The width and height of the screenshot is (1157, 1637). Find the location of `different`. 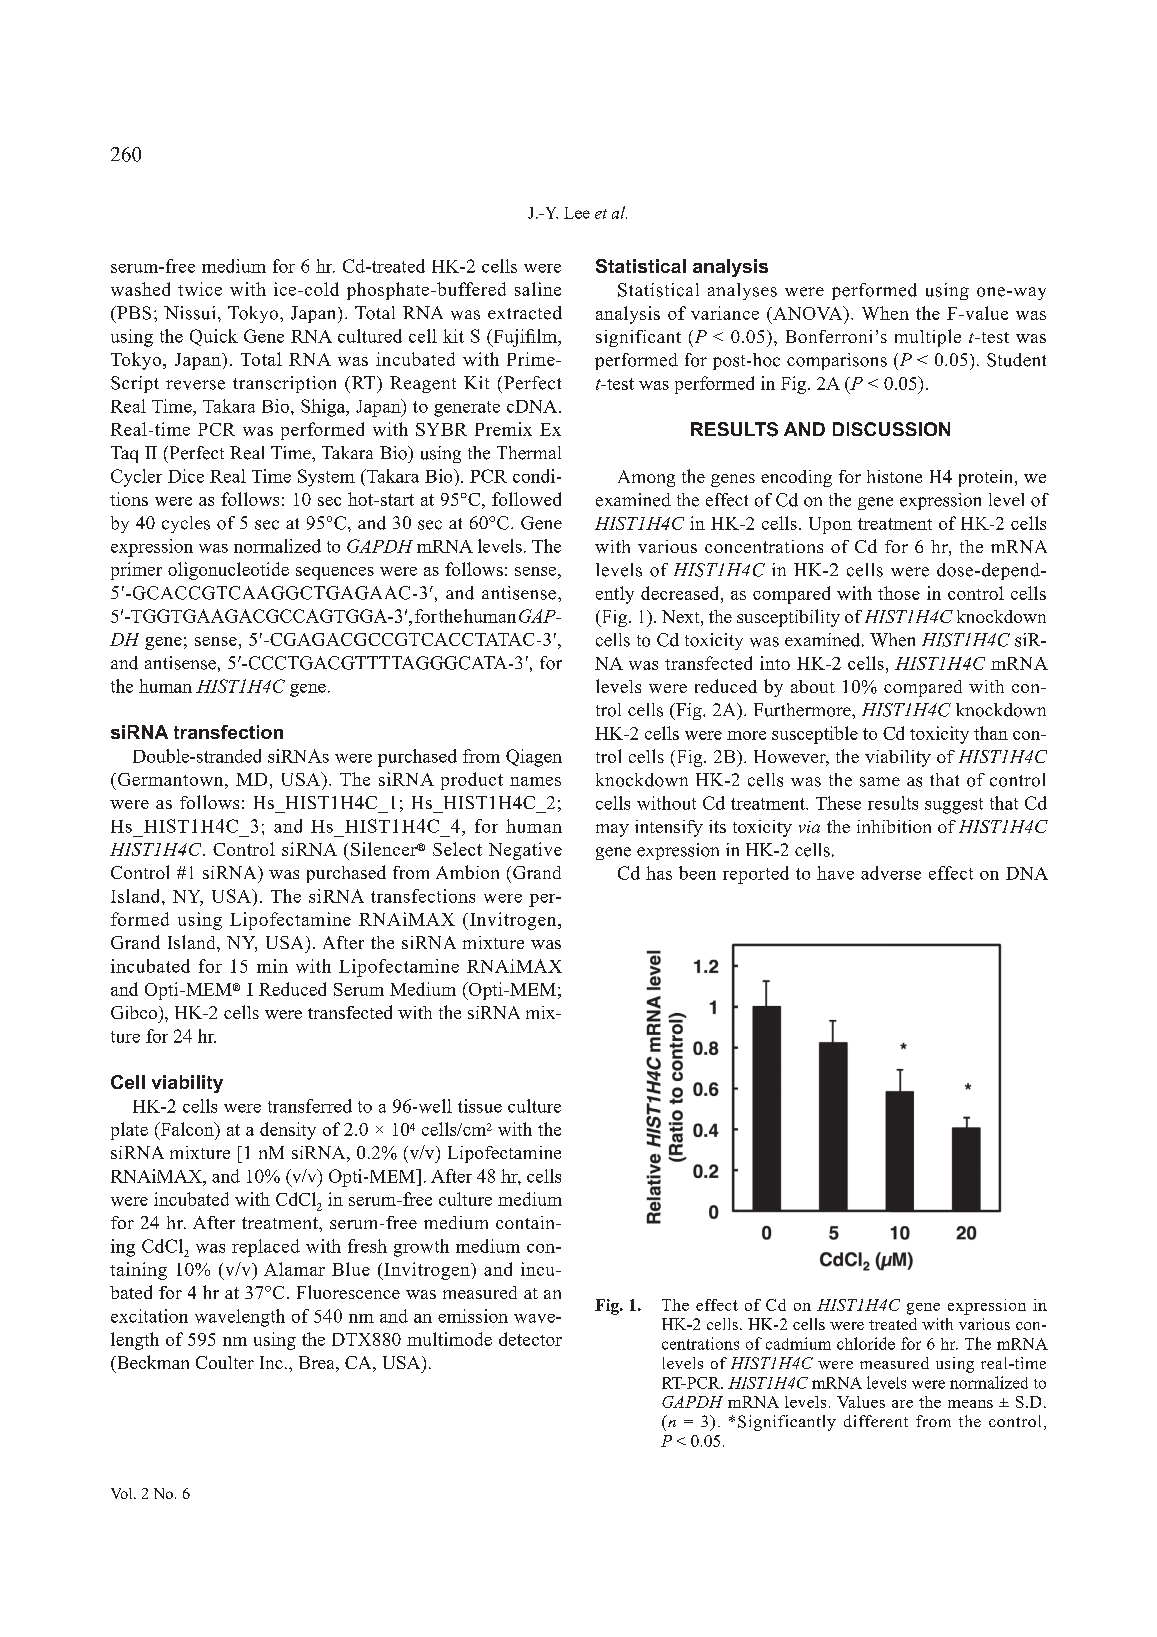

different is located at coordinates (876, 1421).
